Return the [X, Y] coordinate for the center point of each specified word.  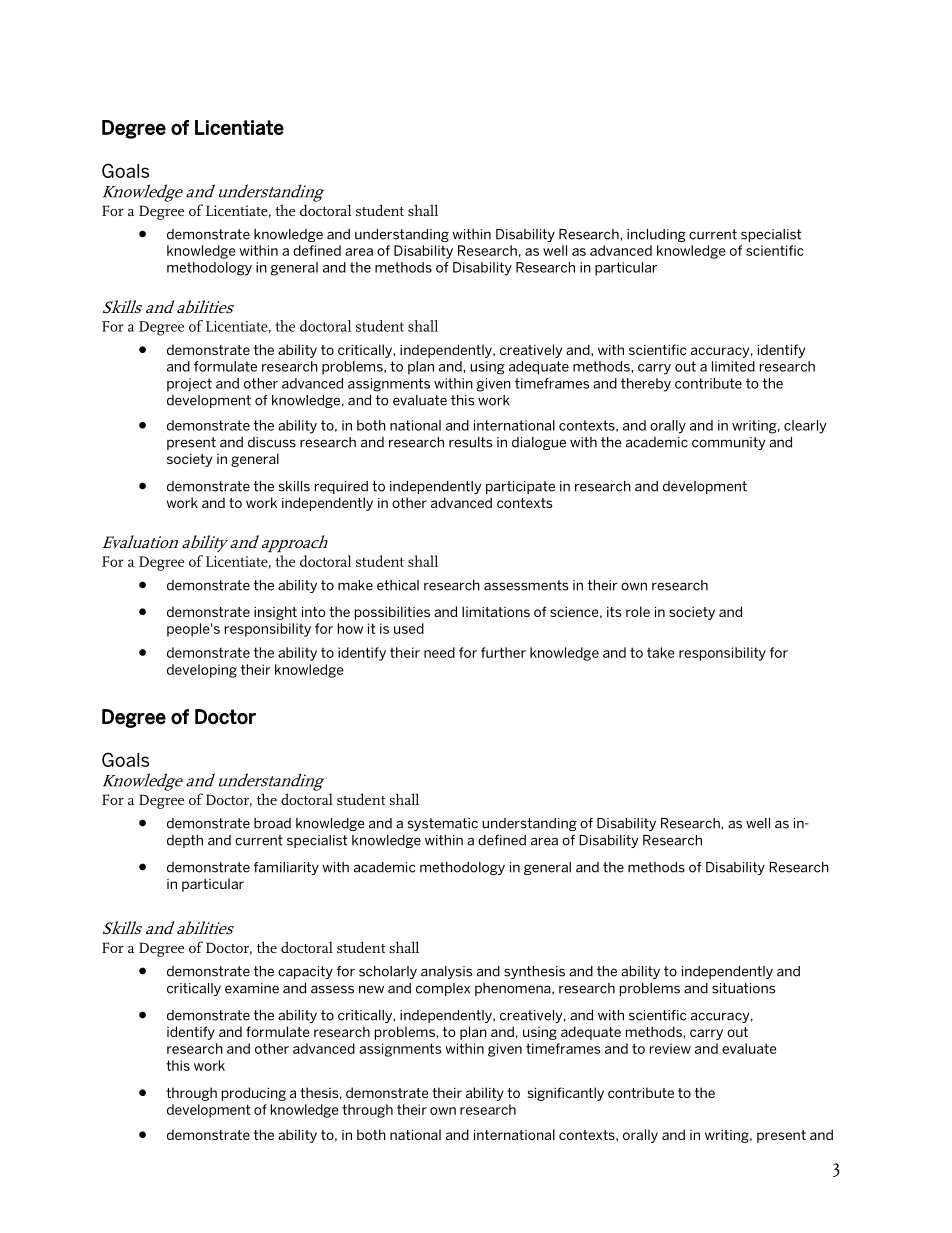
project [189, 385]
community [728, 443]
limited [733, 366]
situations [743, 988]
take [661, 652]
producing [254, 1094]
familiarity [286, 868]
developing [202, 671]
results [470, 442]
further [503, 652]
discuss [272, 442]
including [656, 235]
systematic [443, 824]
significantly [566, 1094]
